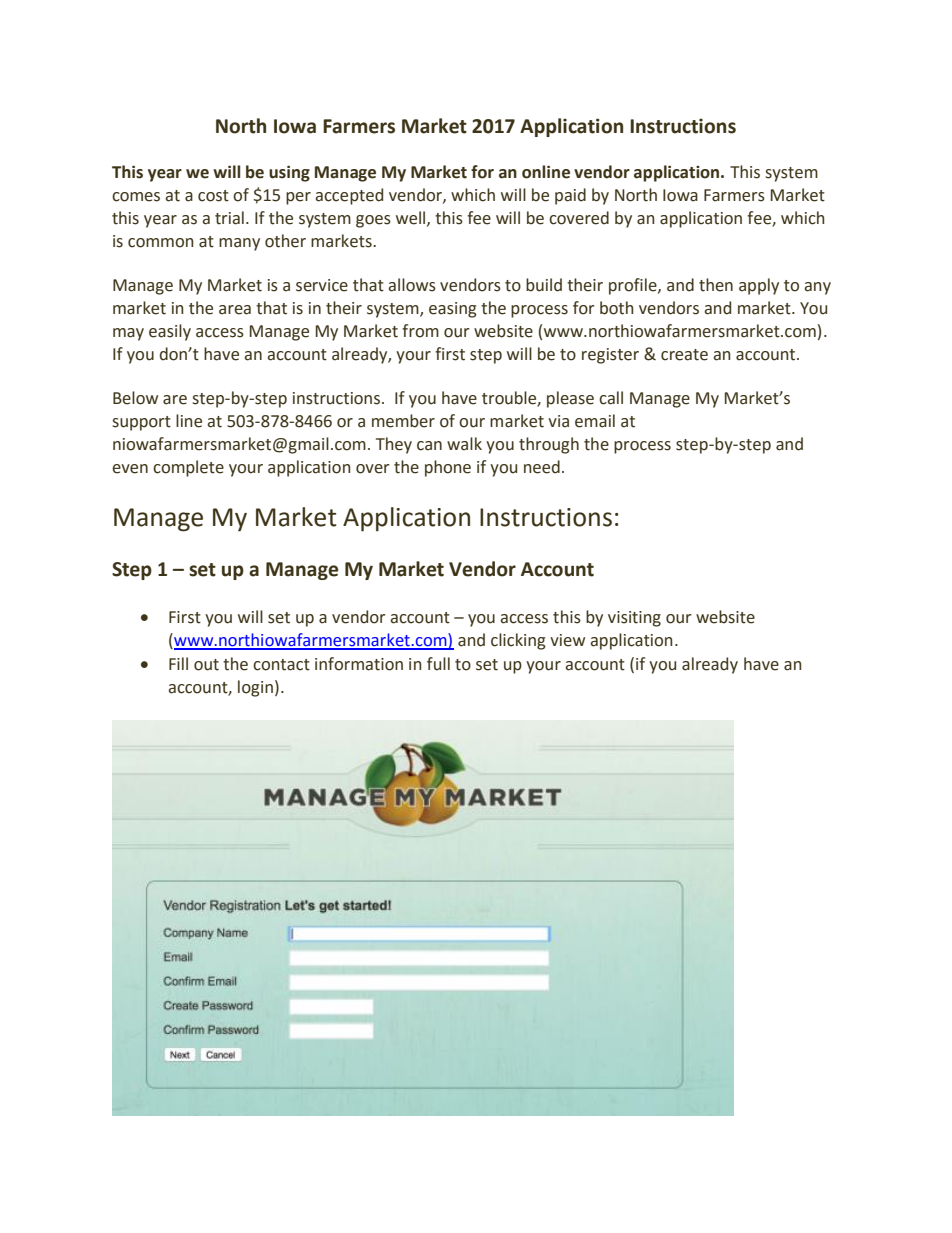  I want to click on both, so click(616, 308).
